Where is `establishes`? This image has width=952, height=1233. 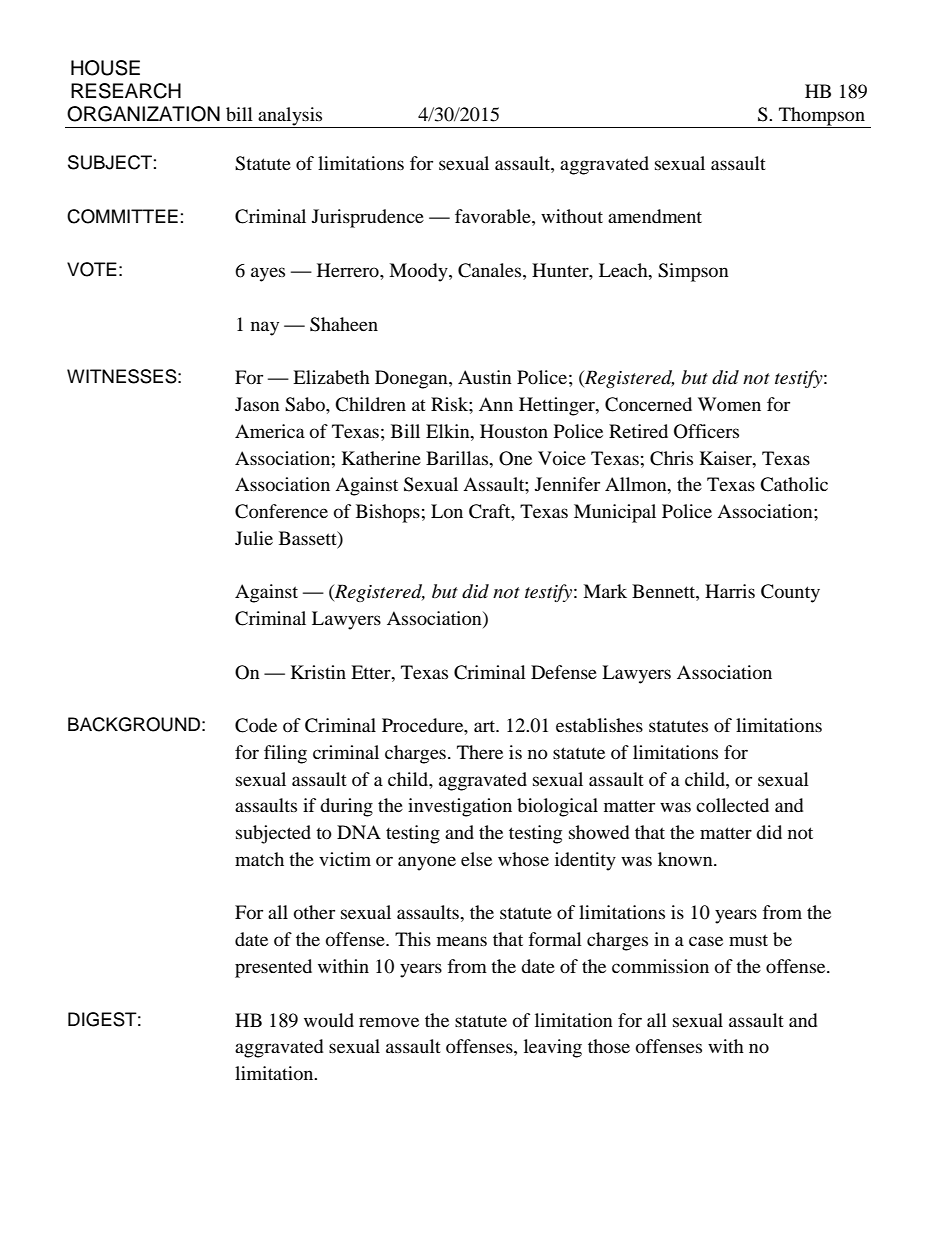 establishes is located at coordinates (599, 725).
